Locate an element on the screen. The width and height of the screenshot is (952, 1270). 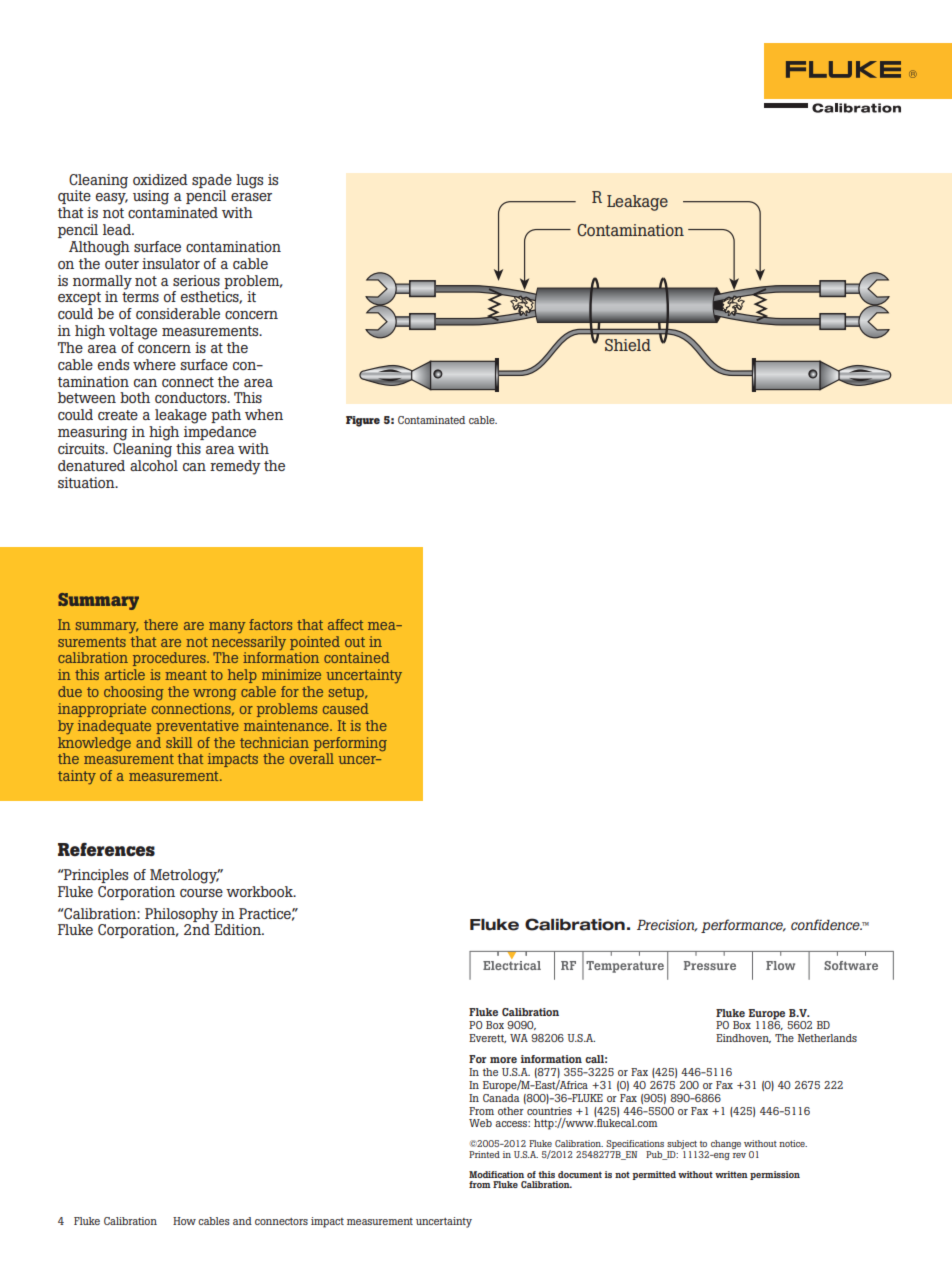
workbook is located at coordinates (260, 891).
